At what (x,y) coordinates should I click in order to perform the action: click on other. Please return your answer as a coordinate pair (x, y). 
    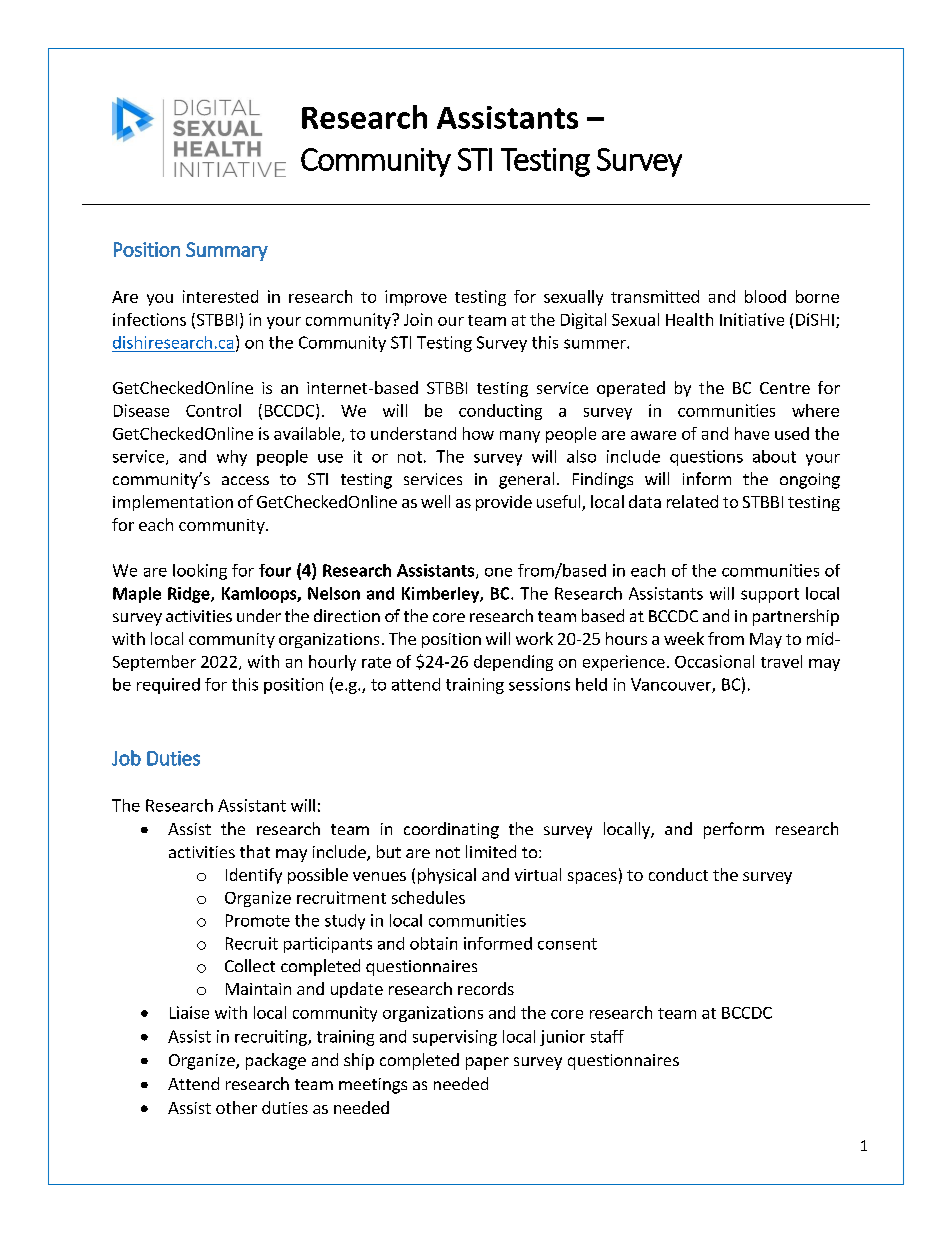
    Looking at the image, I should click on (236, 1107).
